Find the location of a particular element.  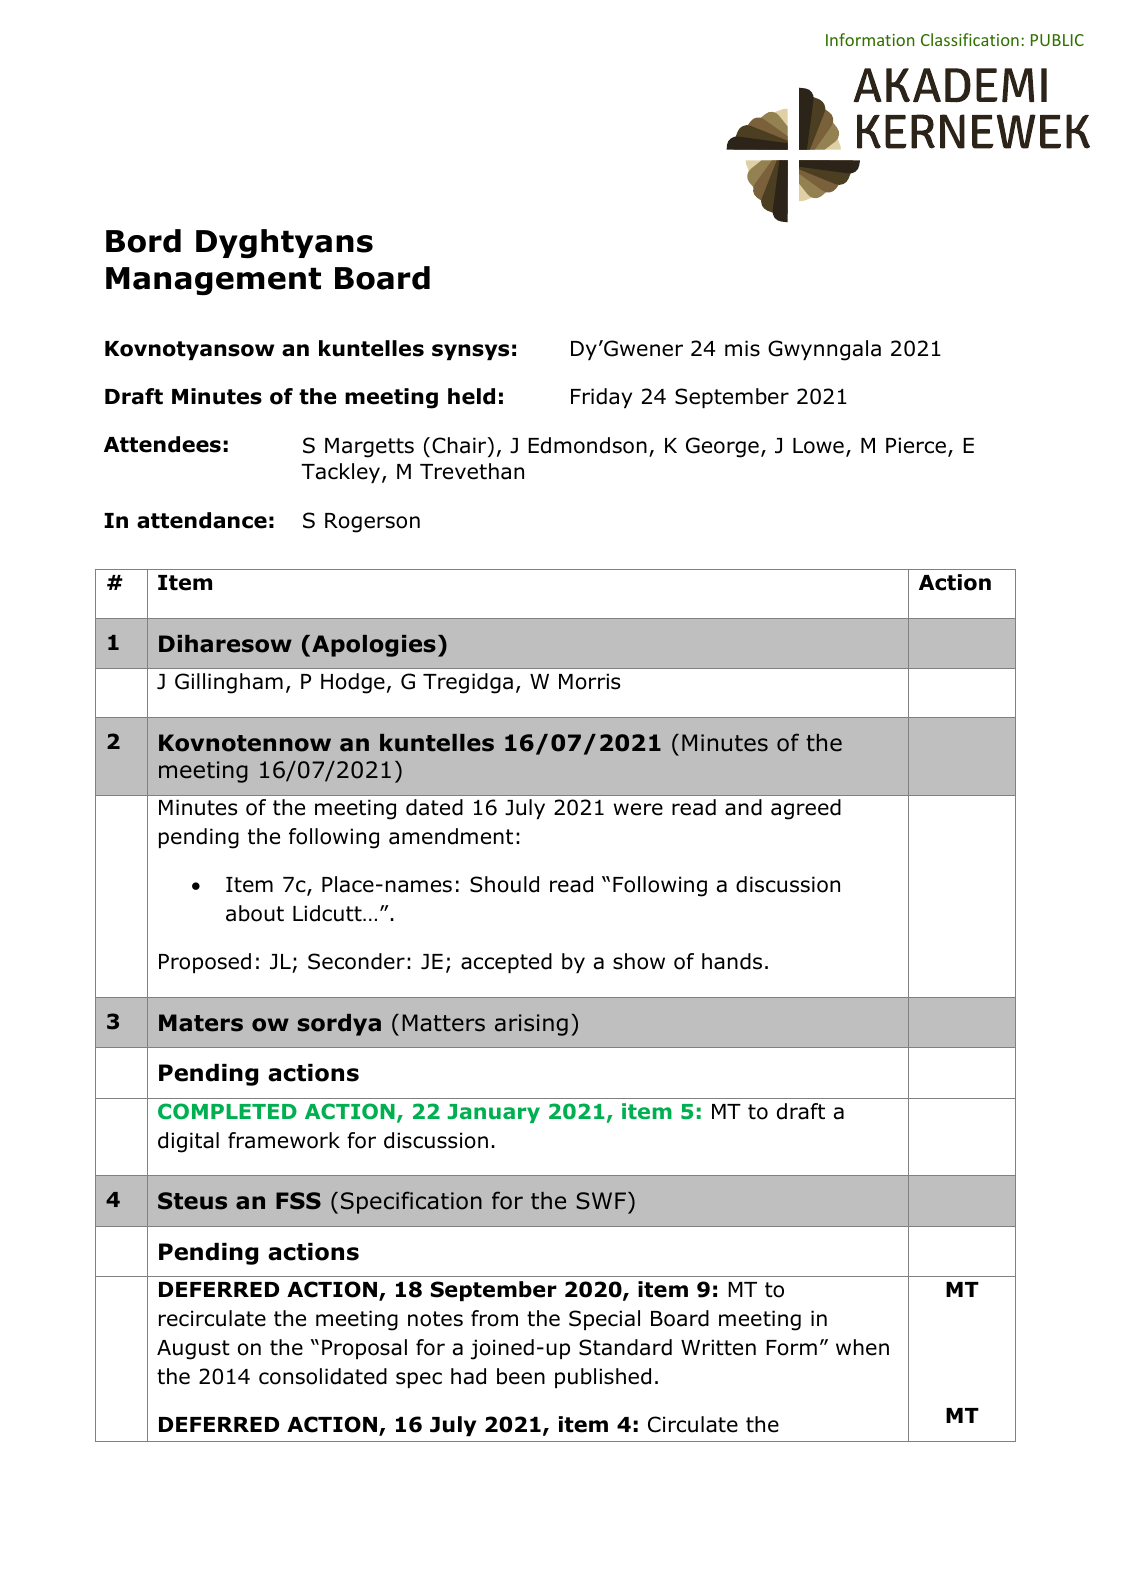

PUBLIC is located at coordinates (1057, 40).
